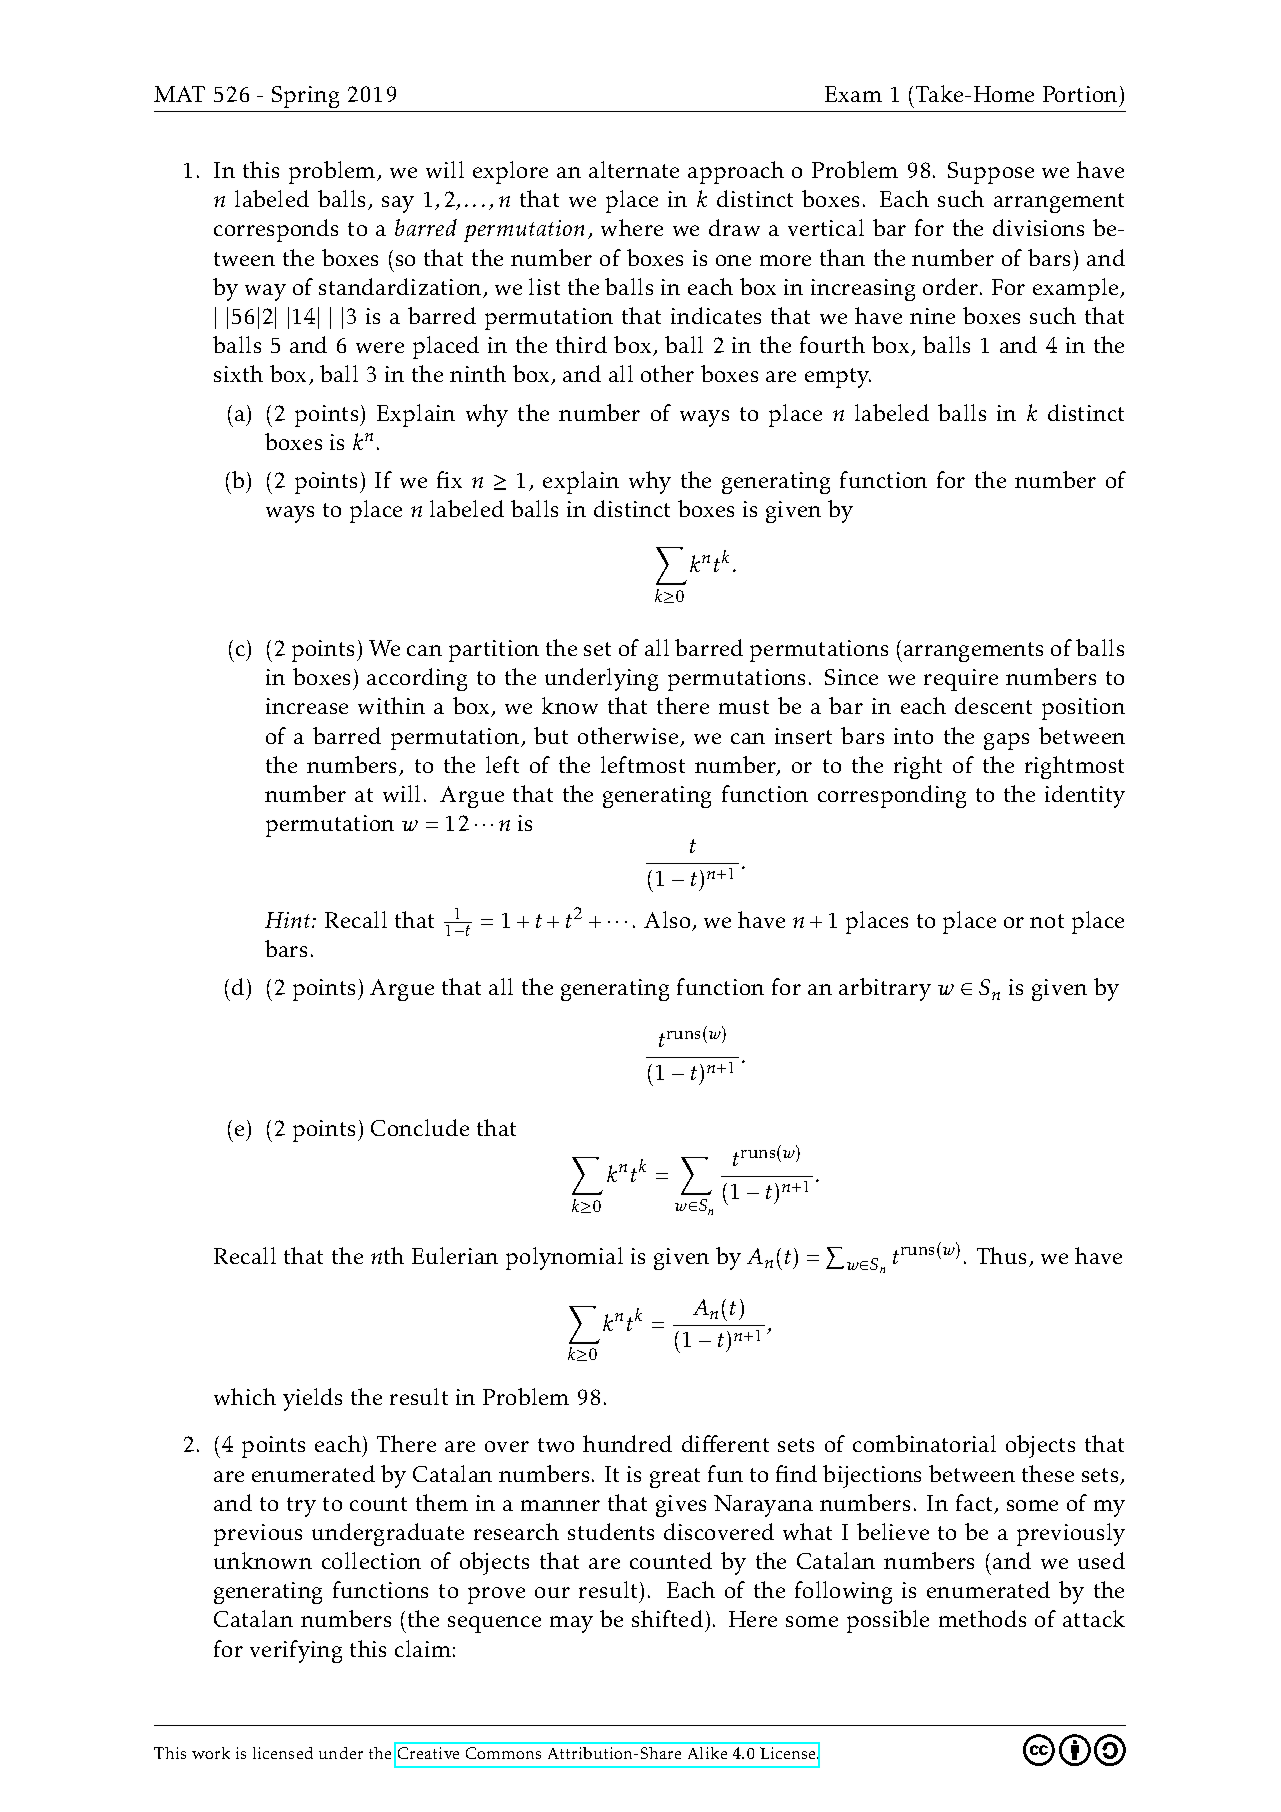 The image size is (1281, 1812). I want to click on alternate, so click(634, 169).
